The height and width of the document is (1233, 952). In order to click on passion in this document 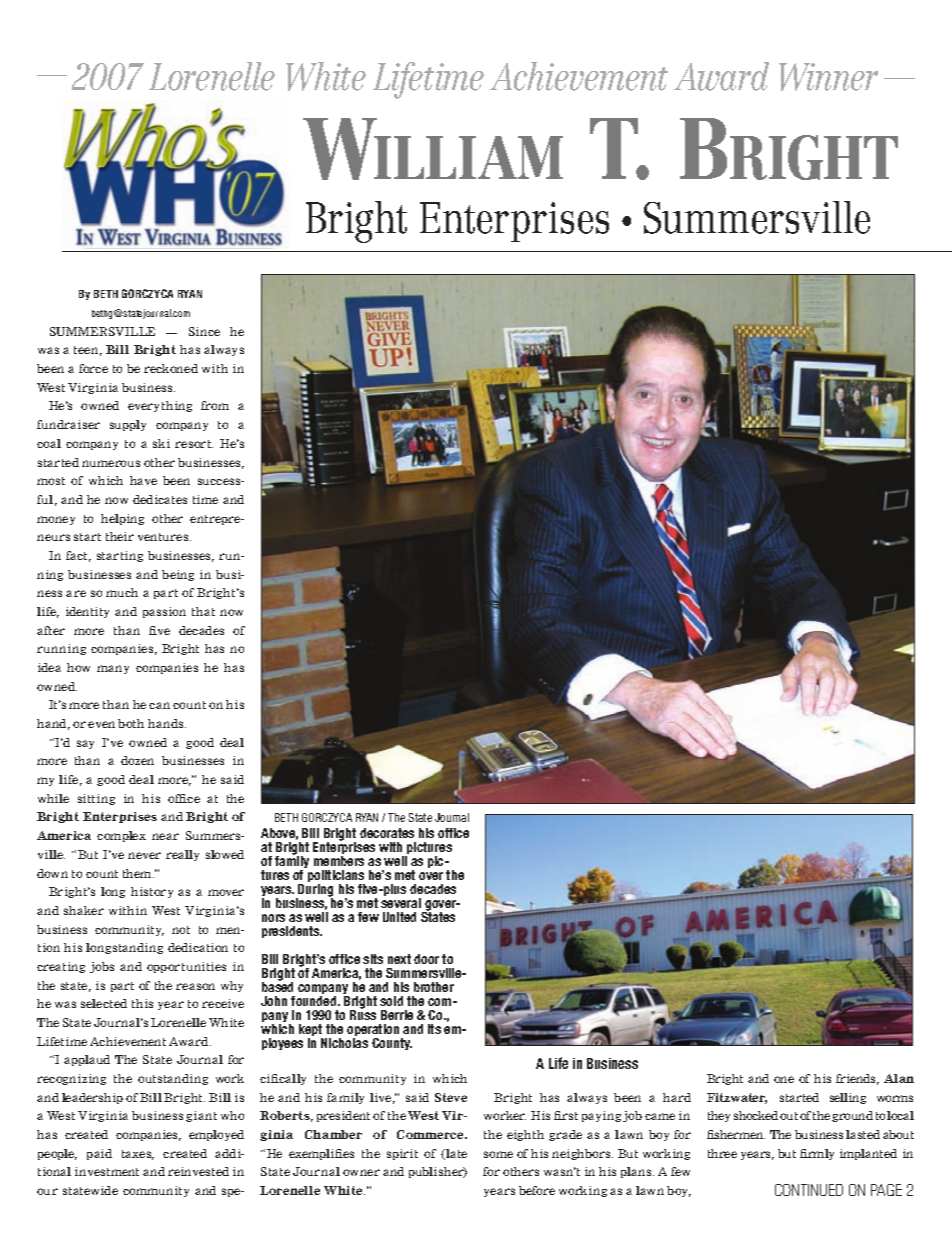, I will do `click(164, 612)`.
